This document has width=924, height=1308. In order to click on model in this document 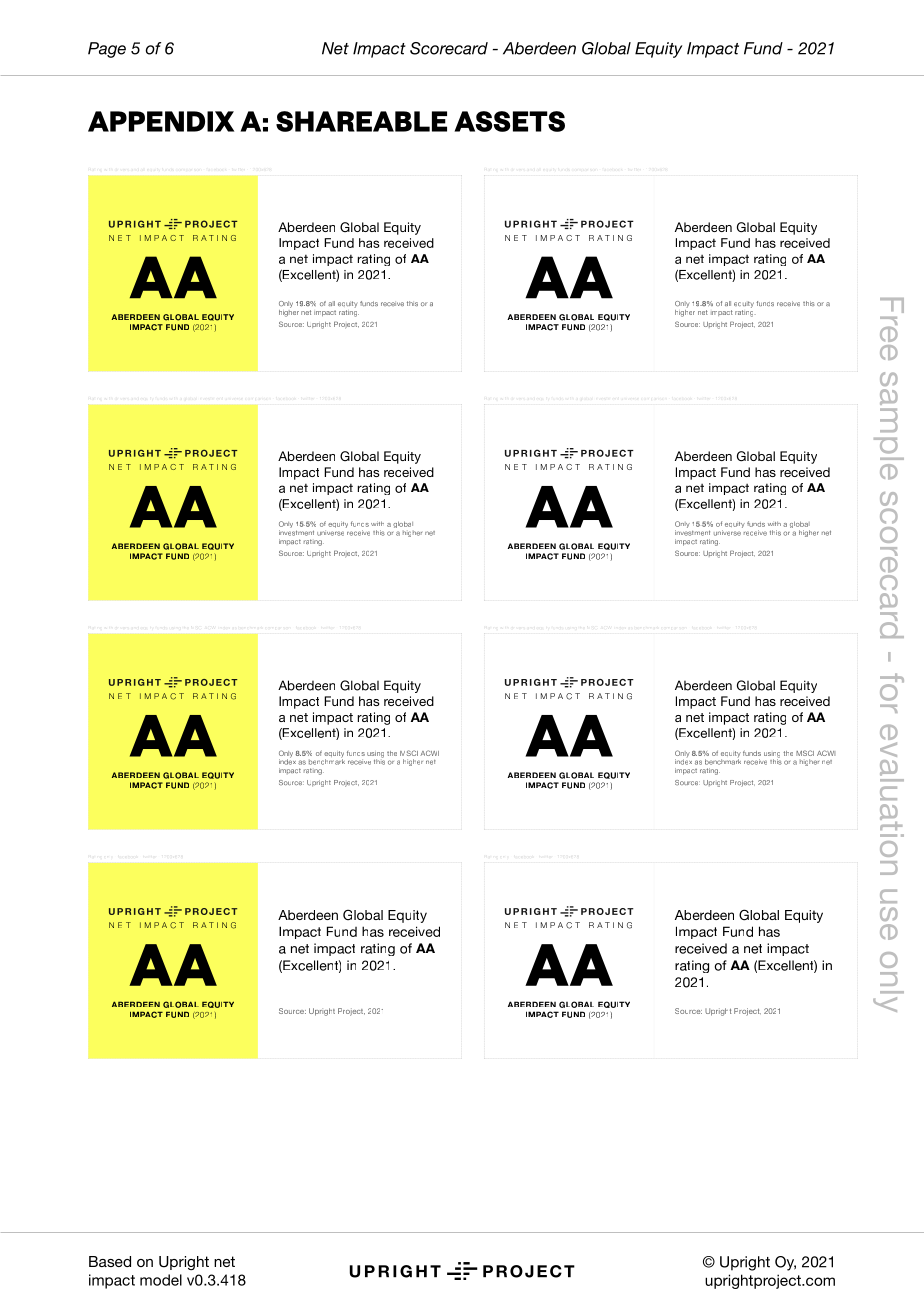, I will do `click(161, 1280)`.
